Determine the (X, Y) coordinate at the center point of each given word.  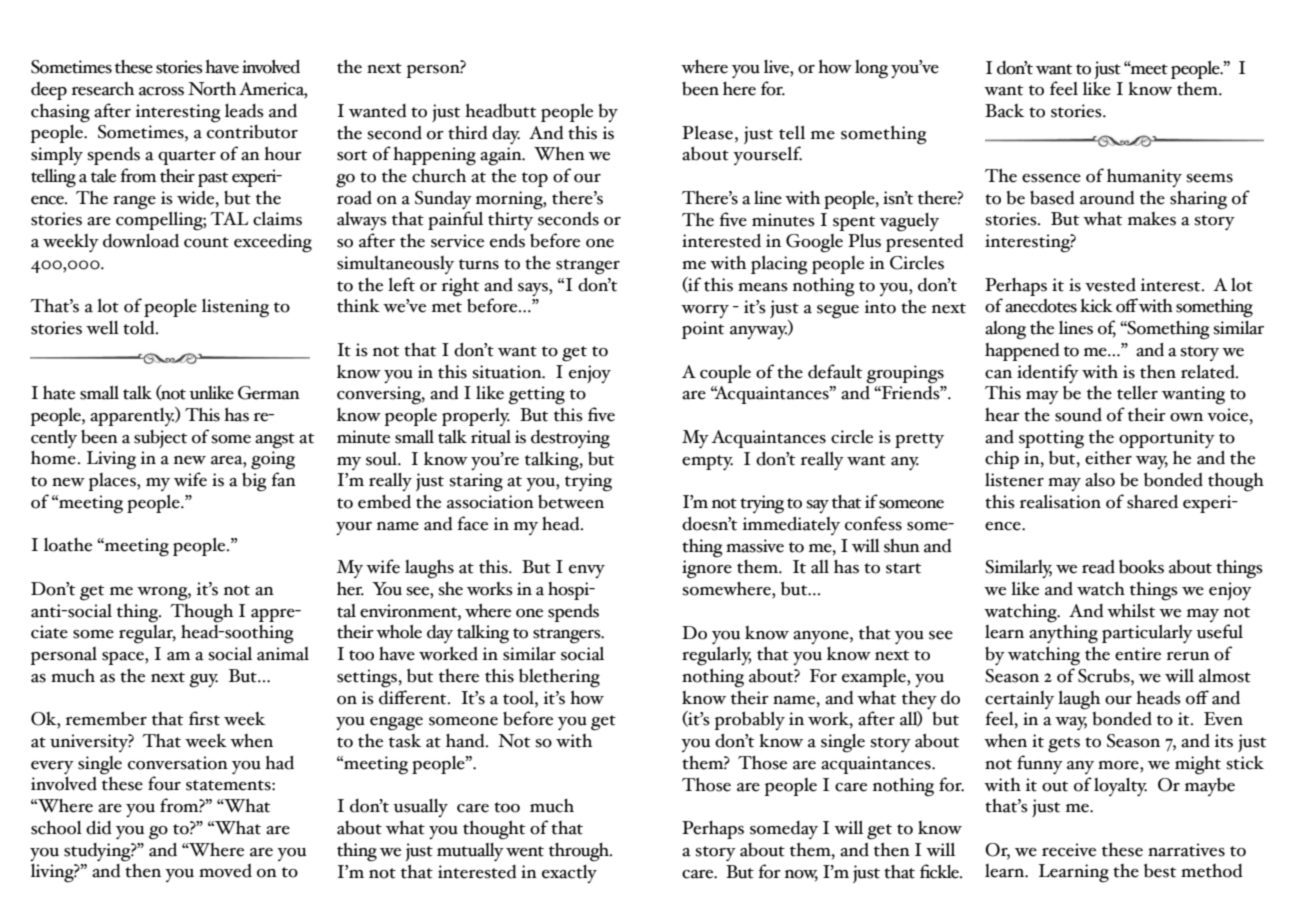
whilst (1131, 611)
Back (1004, 111)
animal (283, 654)
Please (707, 132)
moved (225, 871)
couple (725, 374)
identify (1048, 373)
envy (587, 571)
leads (244, 111)
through (580, 852)
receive (1069, 850)
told (140, 328)
